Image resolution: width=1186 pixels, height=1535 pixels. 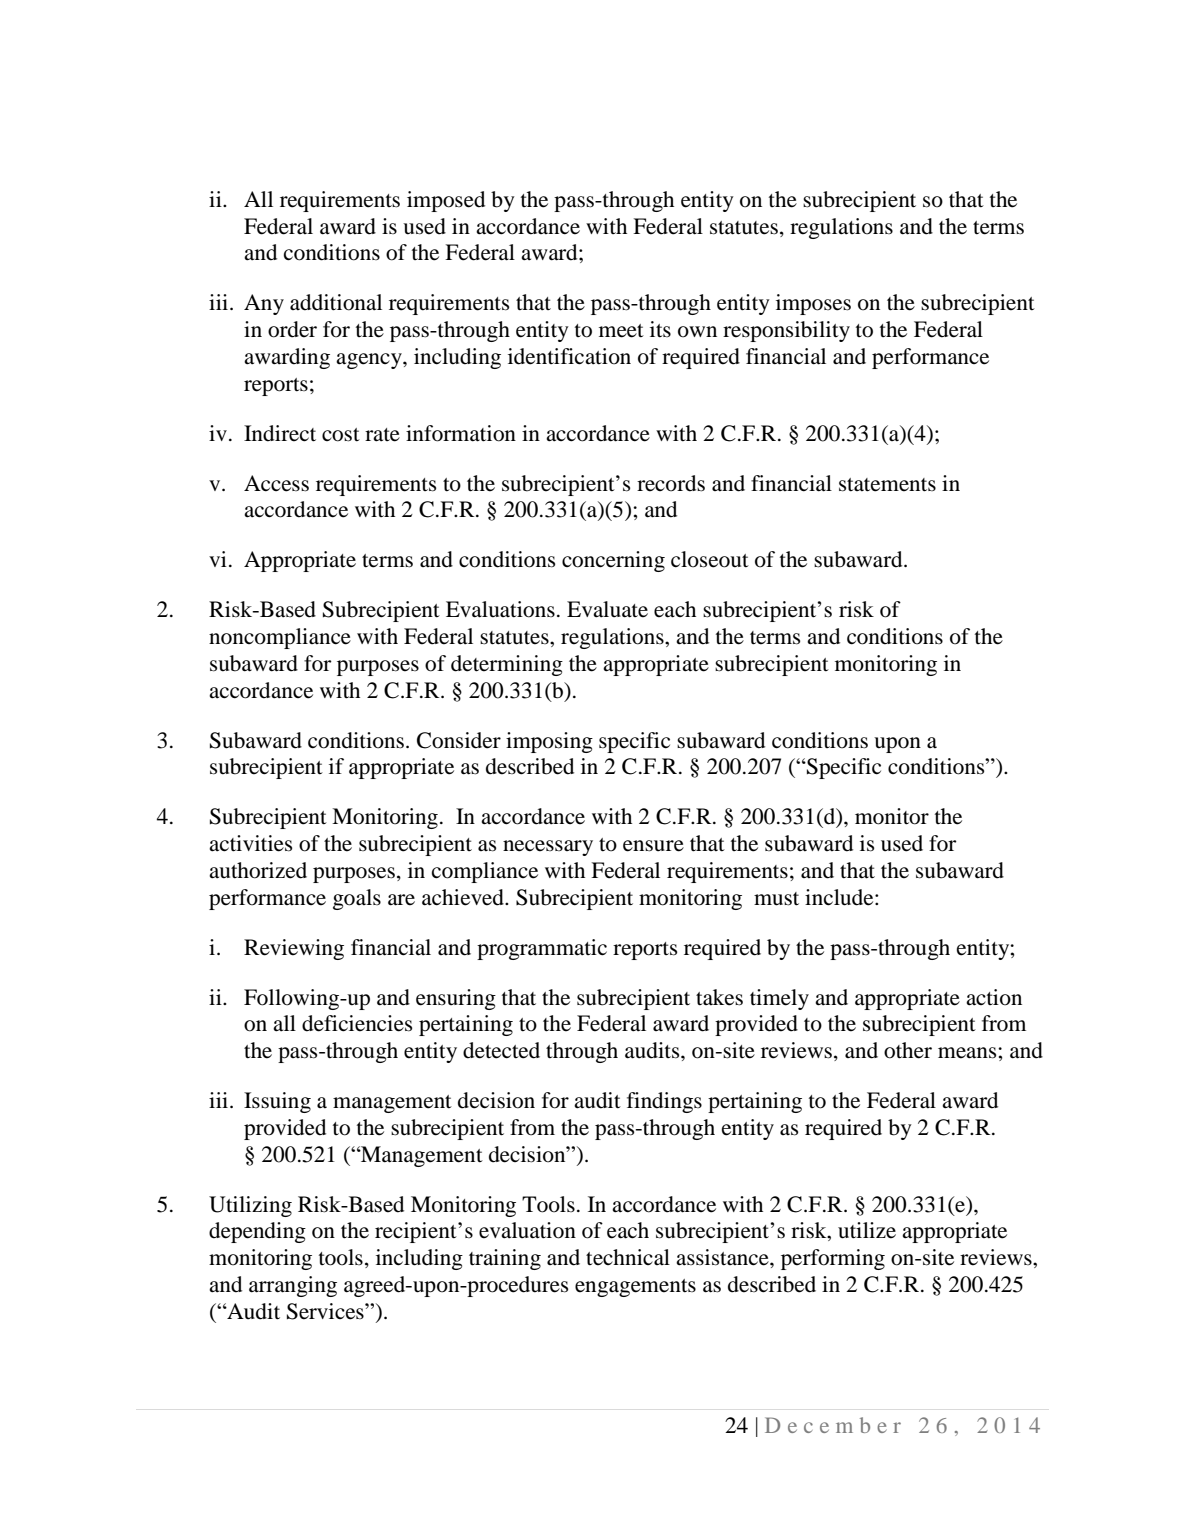 What do you see at coordinates (357, 1023) in the image?
I see `deficiencies` at bounding box center [357, 1023].
